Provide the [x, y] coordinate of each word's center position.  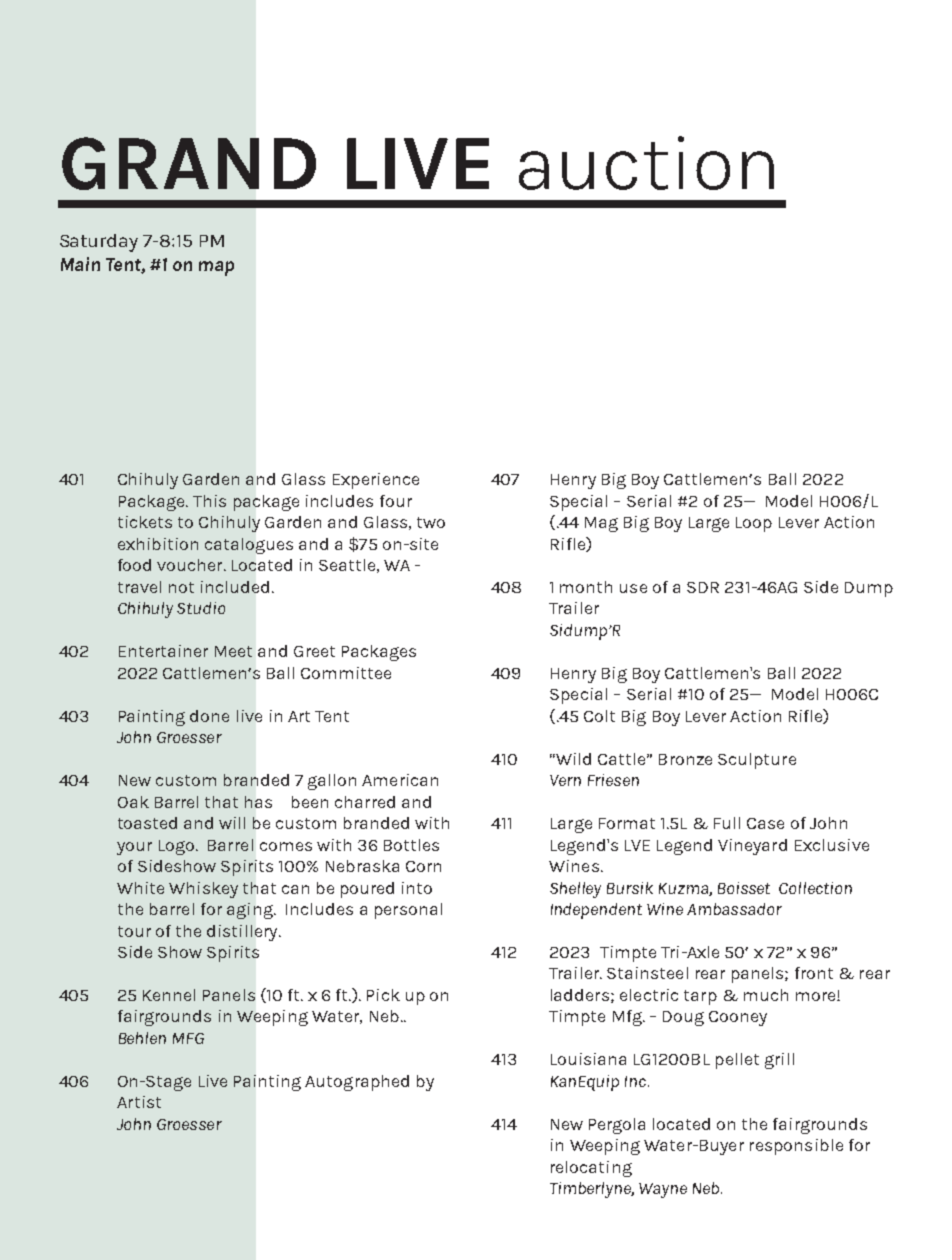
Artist [139, 1102]
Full [727, 823]
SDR [703, 587]
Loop [754, 524]
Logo [176, 847]
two [431, 522]
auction [646, 163]
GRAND [189, 163]
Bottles [411, 845]
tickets [145, 522]
